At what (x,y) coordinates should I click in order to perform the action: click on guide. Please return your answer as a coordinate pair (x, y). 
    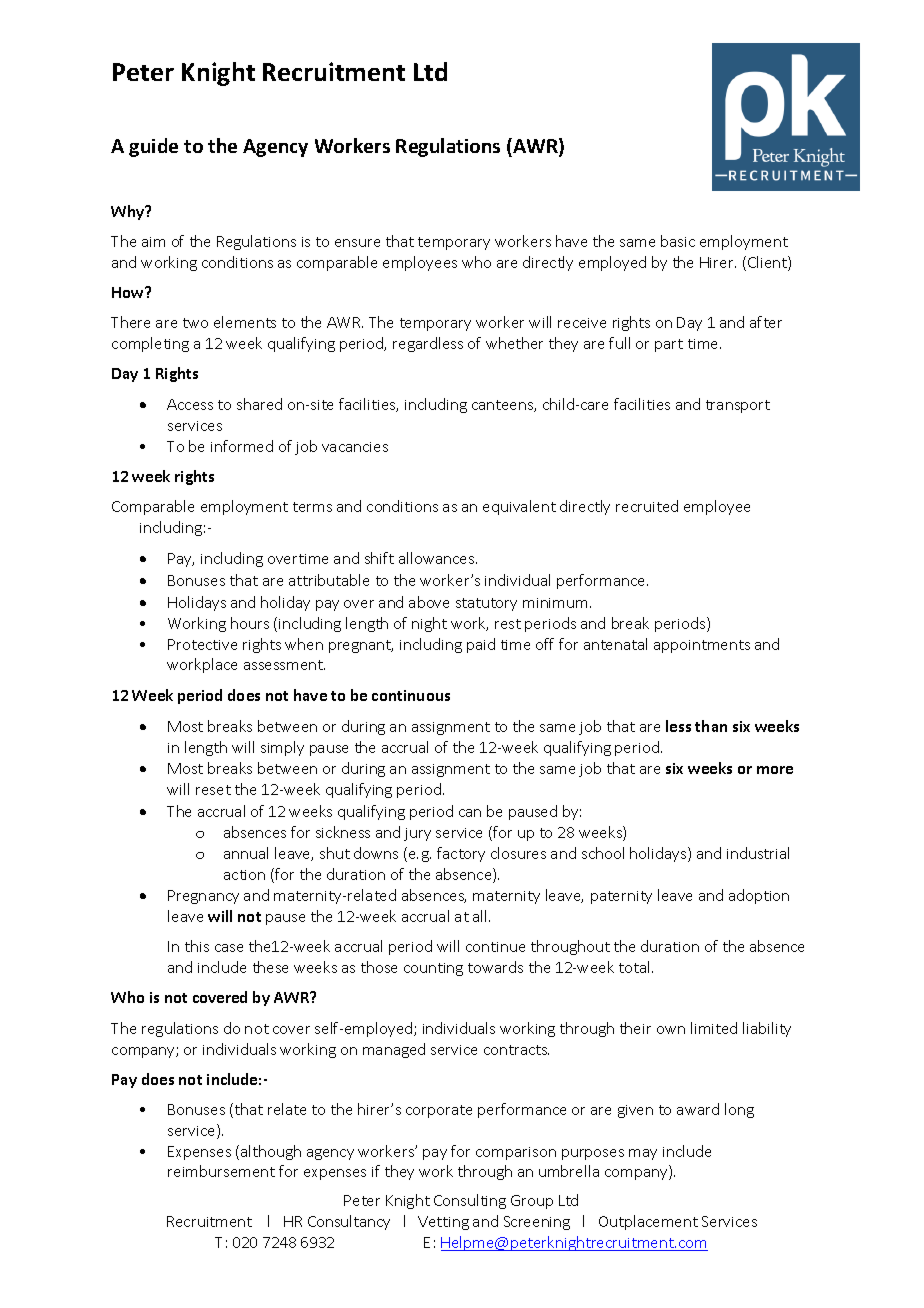
    Looking at the image, I should click on (153, 147).
